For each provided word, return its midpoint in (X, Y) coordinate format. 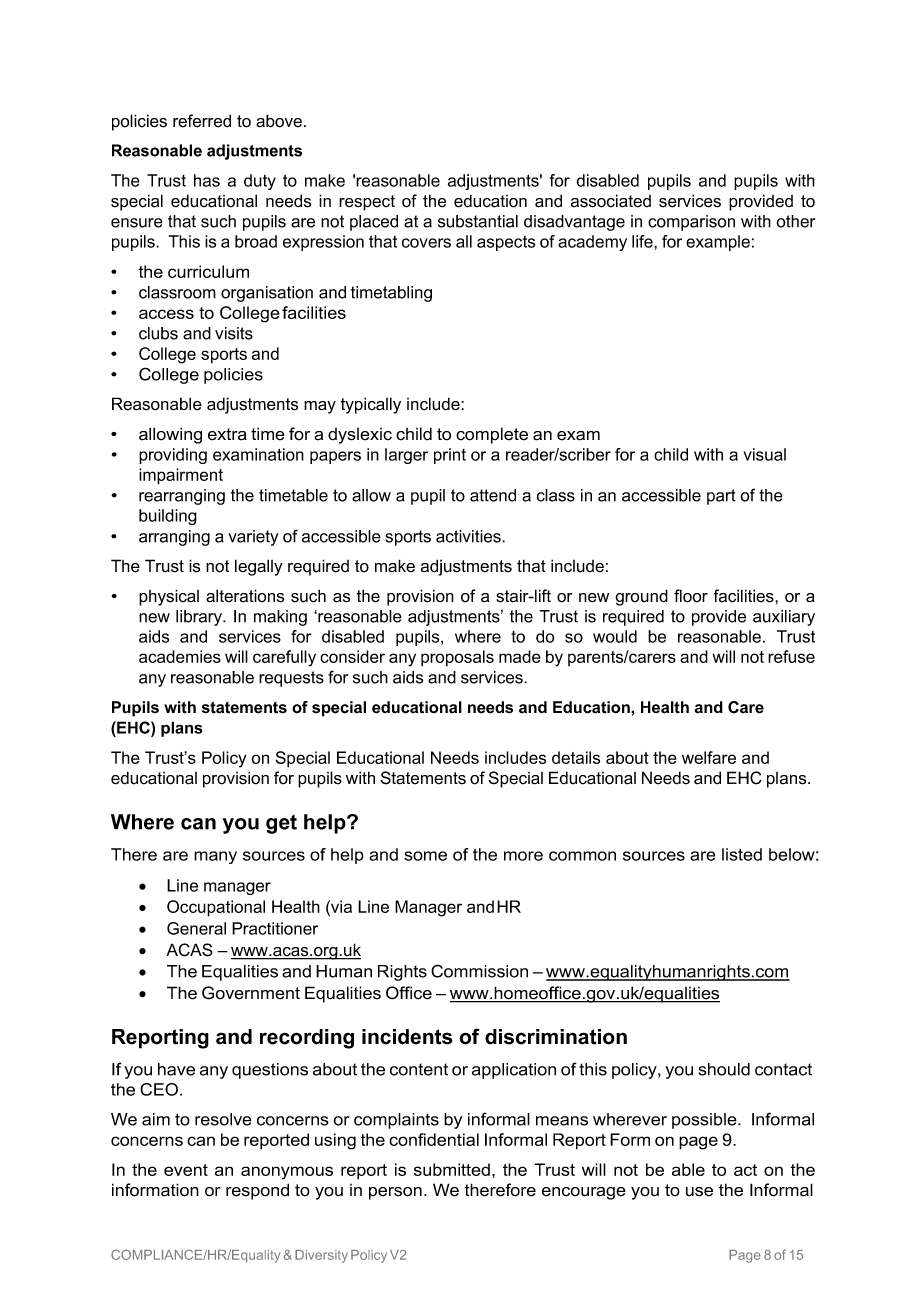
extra (227, 434)
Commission (479, 971)
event (186, 1170)
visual (764, 454)
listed (742, 854)
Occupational (216, 908)
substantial (478, 221)
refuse (791, 656)
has (207, 180)
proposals (457, 658)
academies (180, 656)
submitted (452, 1169)
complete (492, 435)
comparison (691, 223)
